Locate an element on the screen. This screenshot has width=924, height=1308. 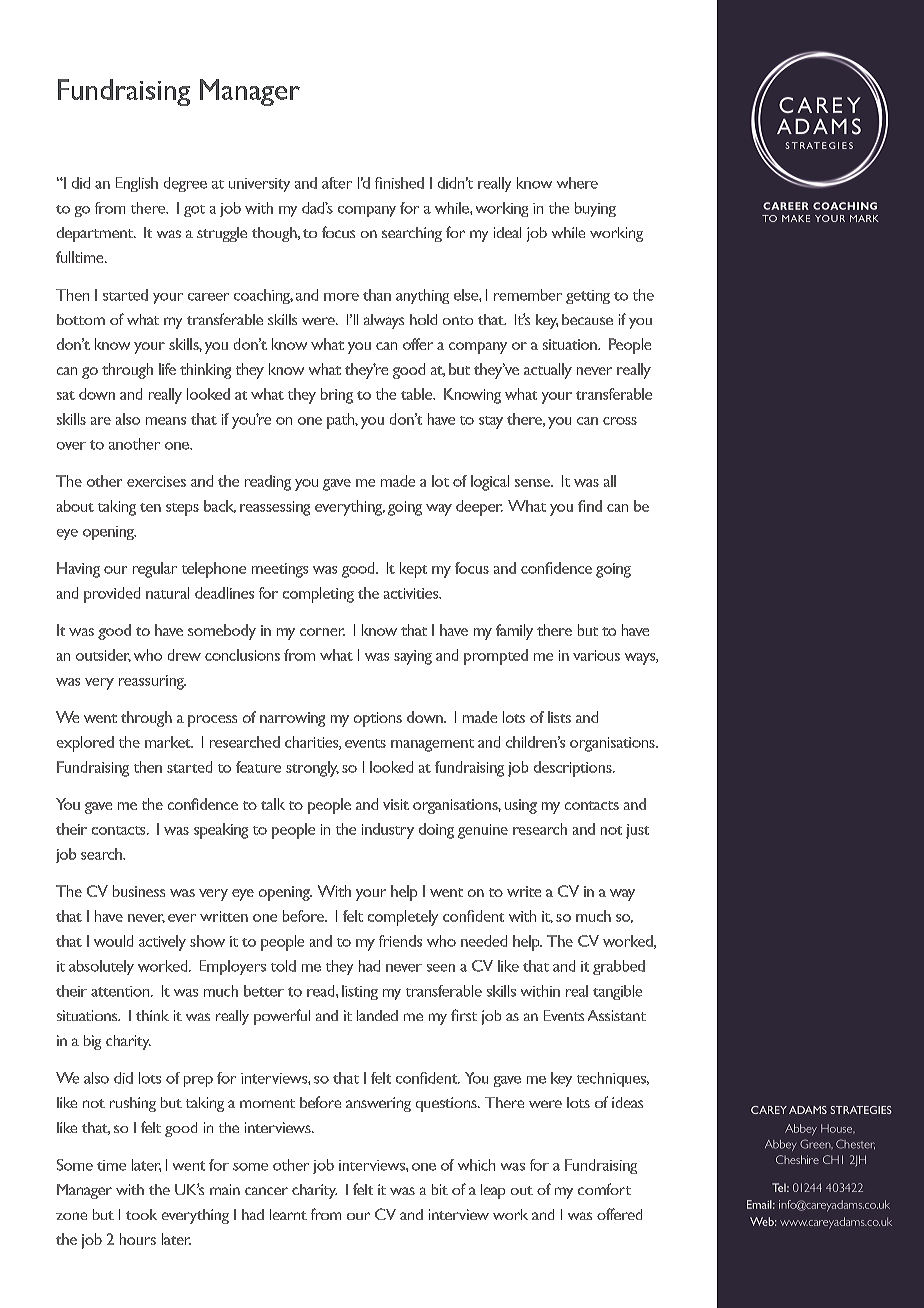
actively is located at coordinates (162, 943).
